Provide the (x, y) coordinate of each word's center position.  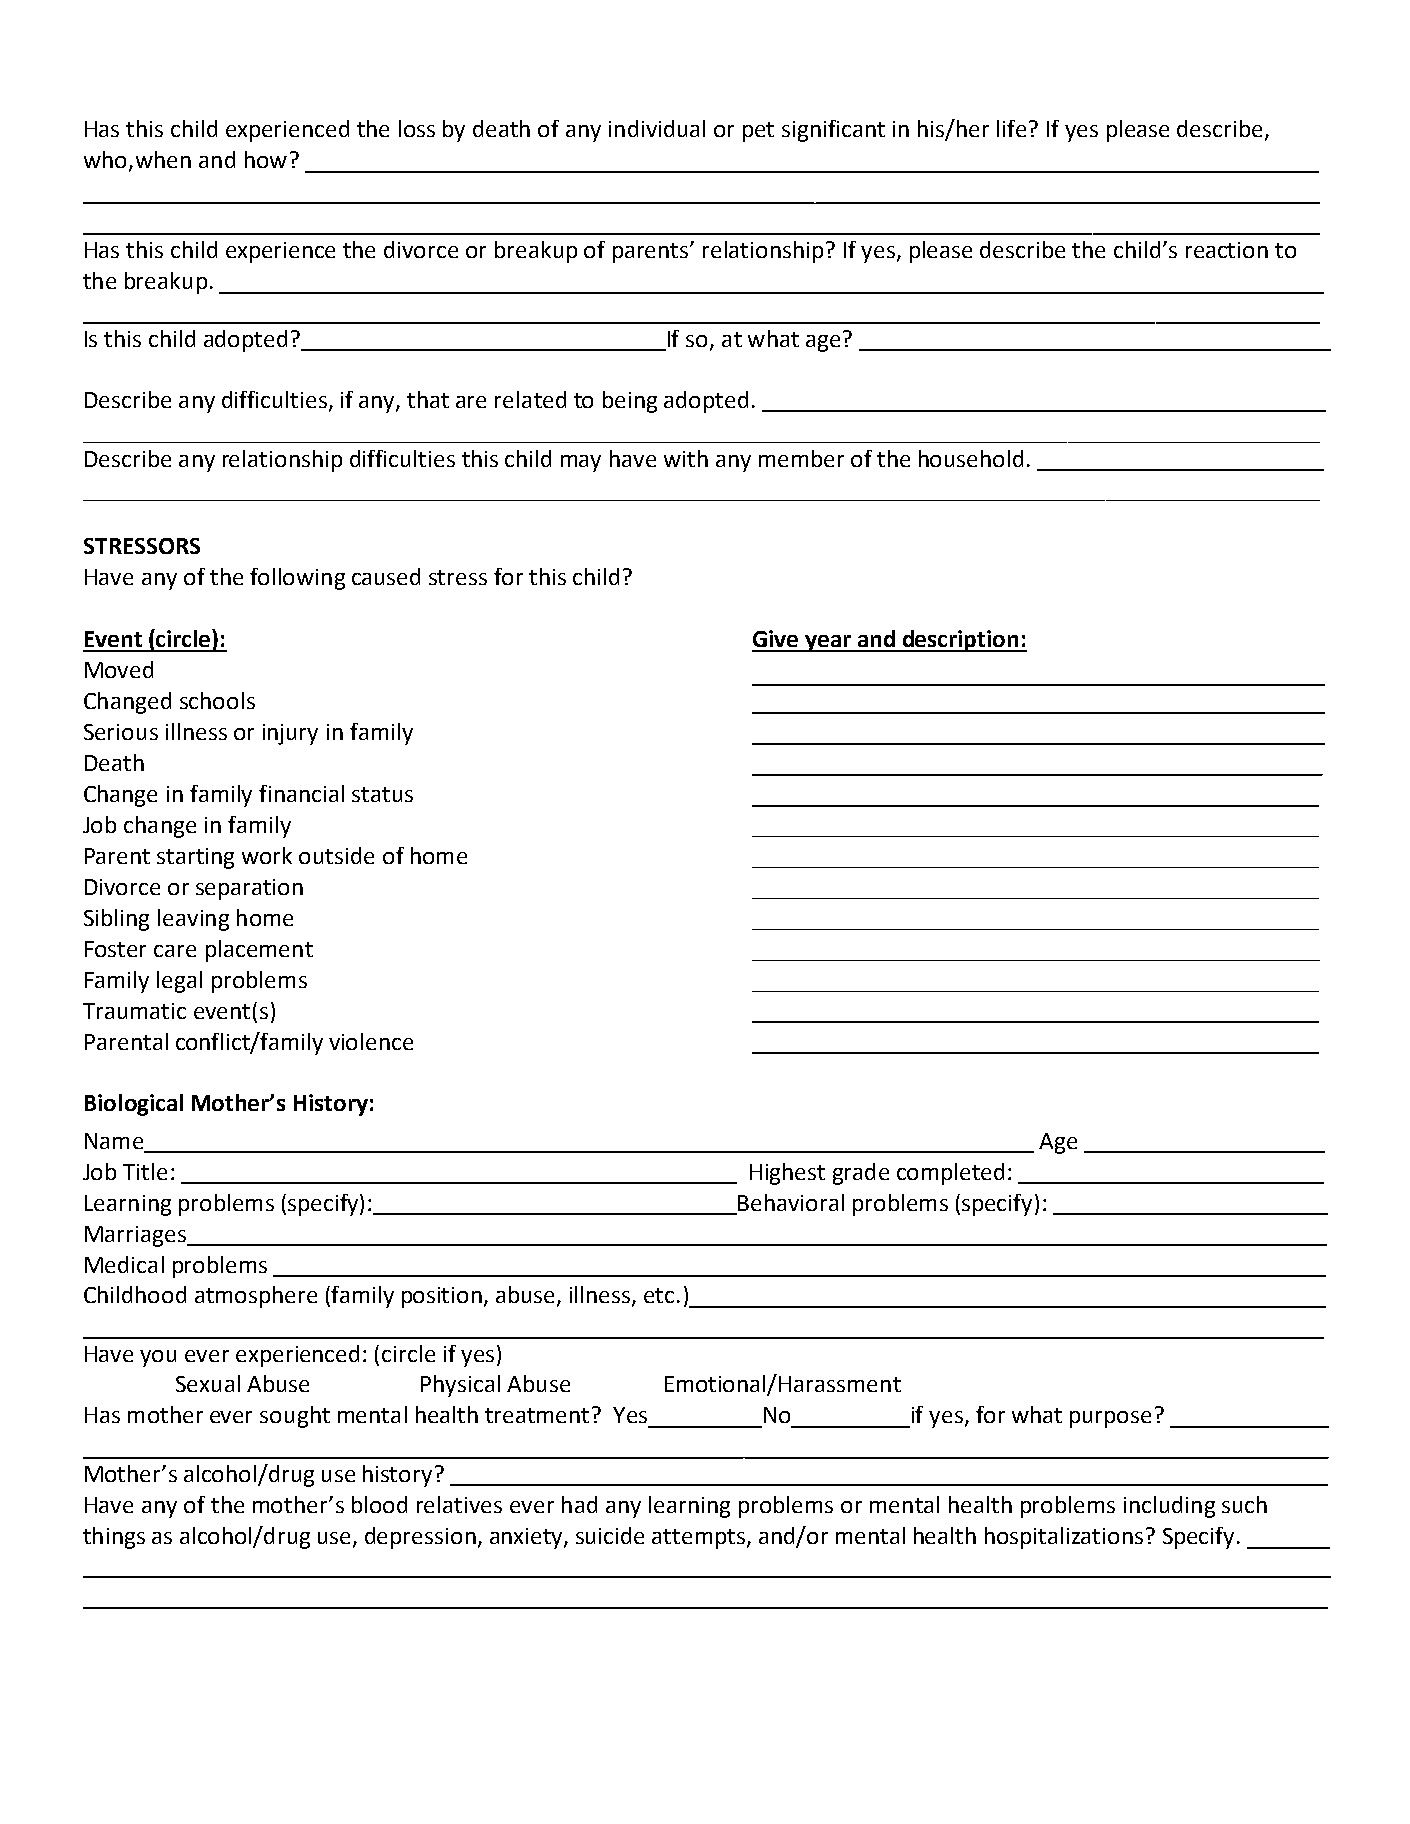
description (960, 641)
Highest (787, 1174)
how (266, 159)
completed (950, 1174)
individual (657, 128)
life (1013, 128)
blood (379, 1504)
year (828, 643)
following (297, 579)
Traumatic (134, 1011)
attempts (698, 1539)
